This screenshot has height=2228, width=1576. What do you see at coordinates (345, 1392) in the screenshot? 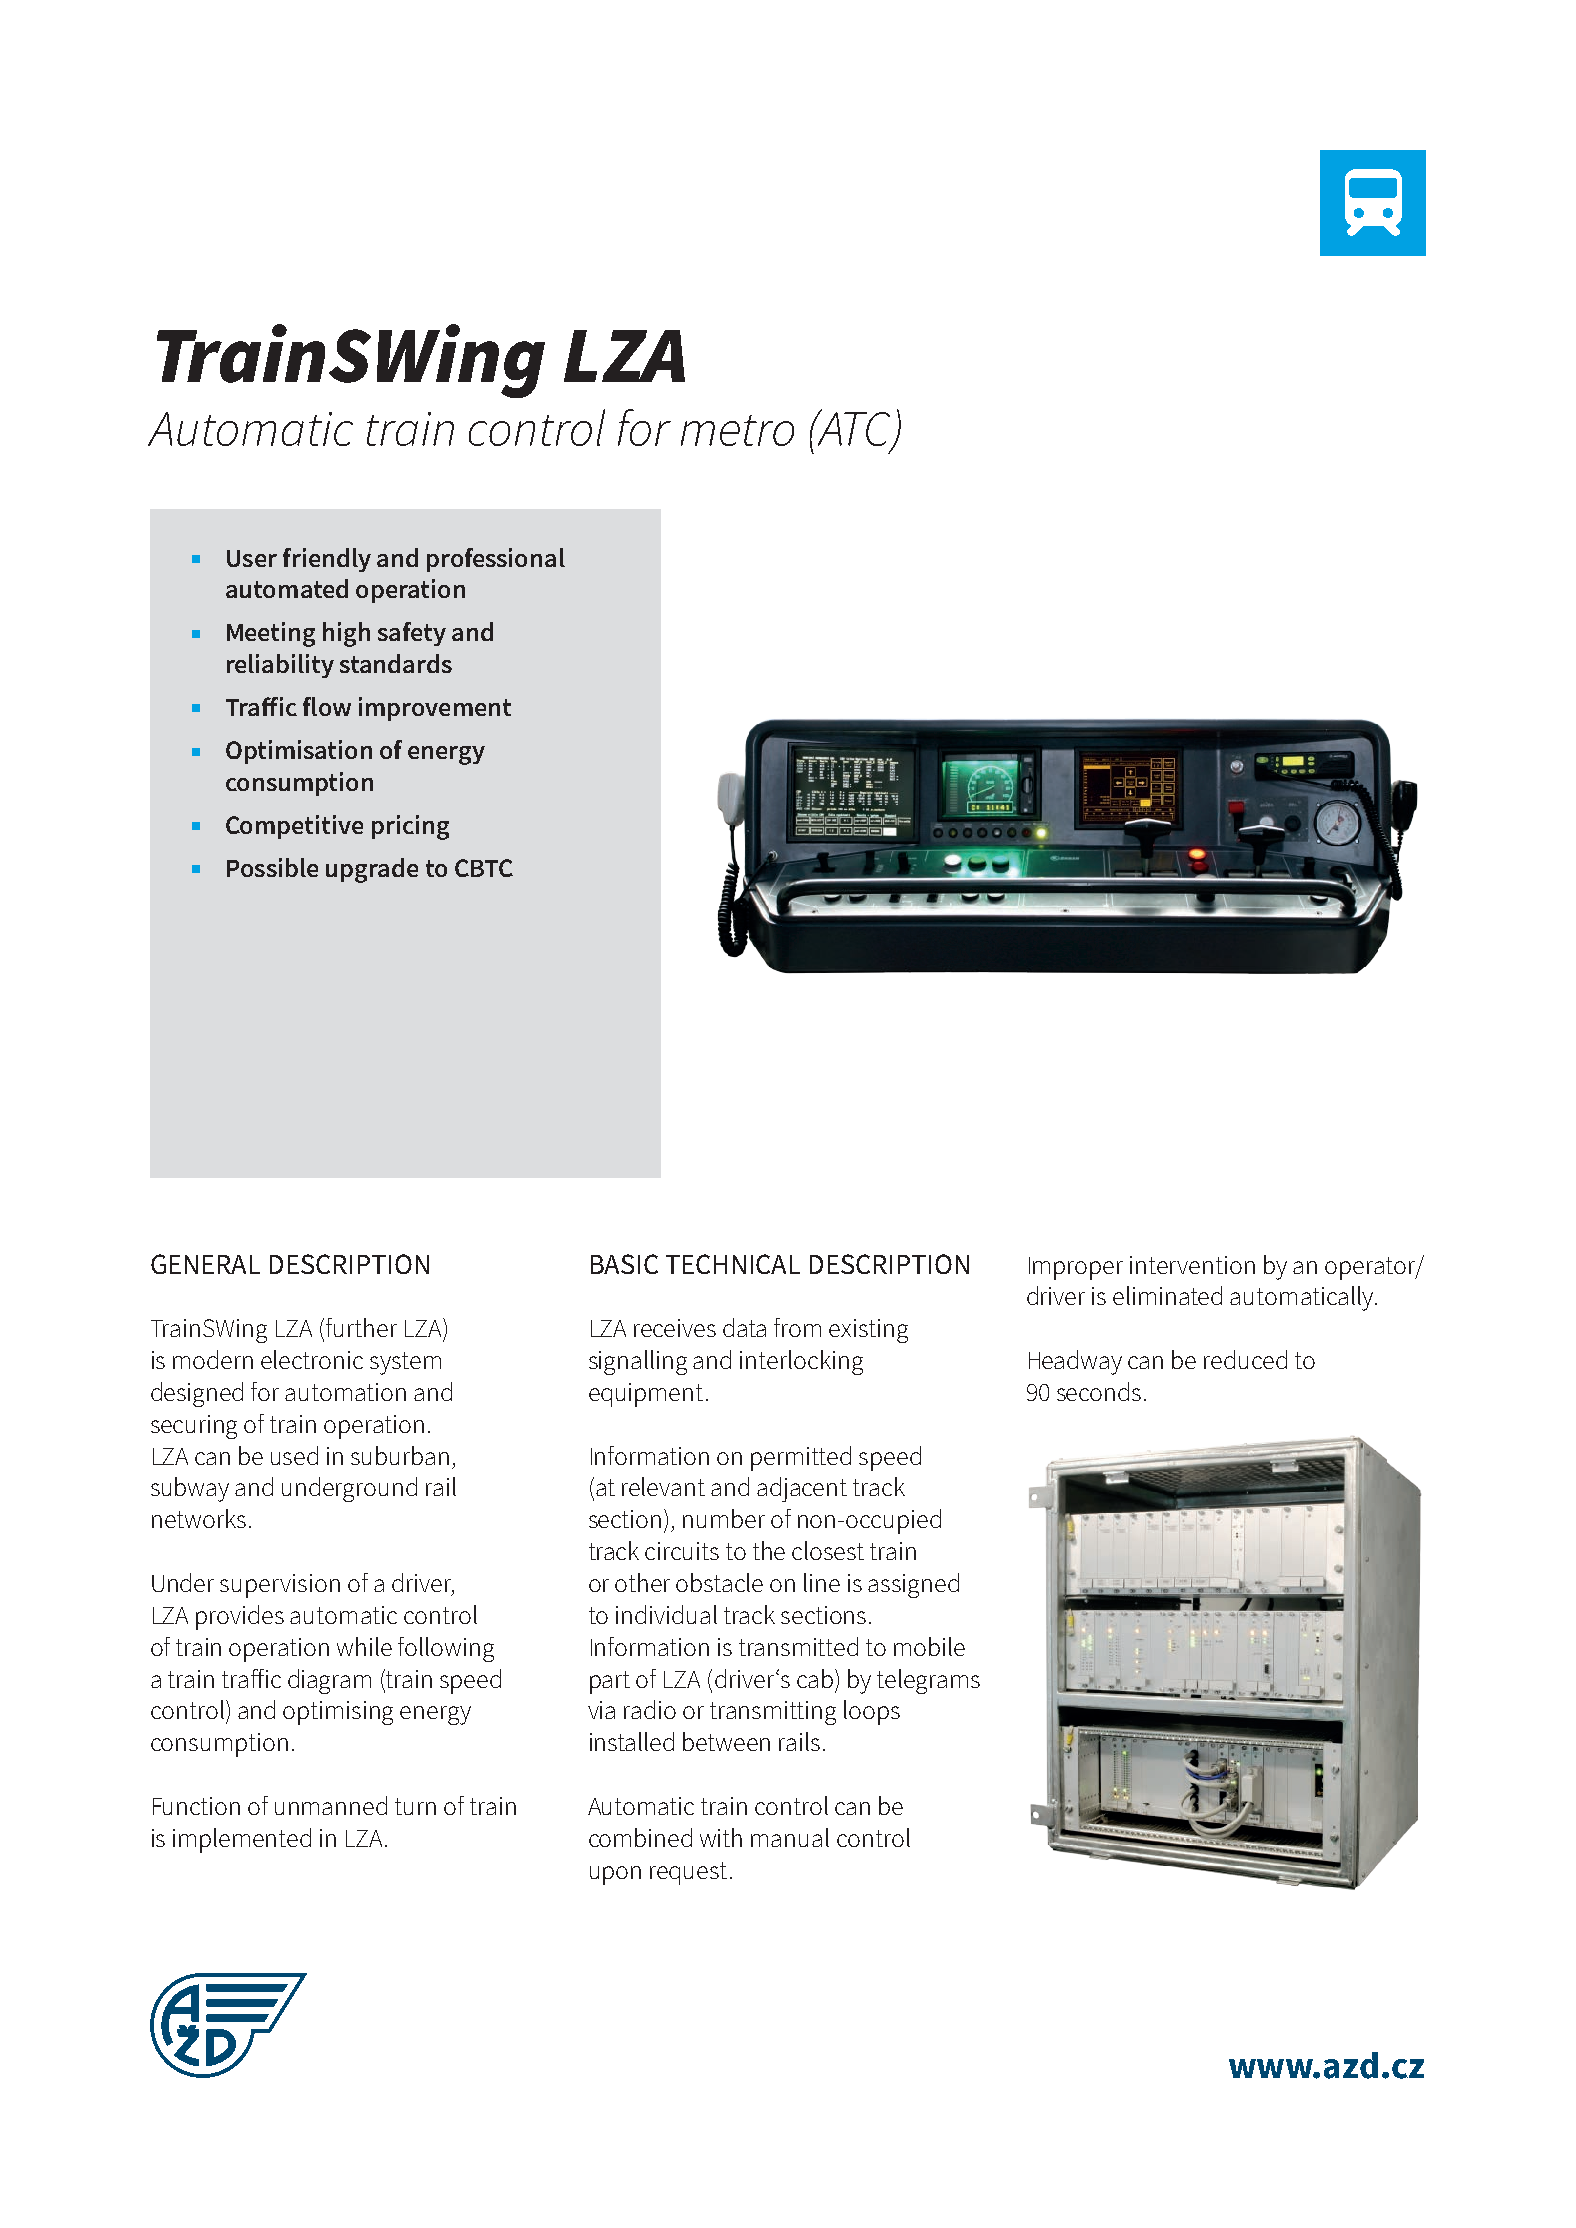
I see `automation` at bounding box center [345, 1392].
